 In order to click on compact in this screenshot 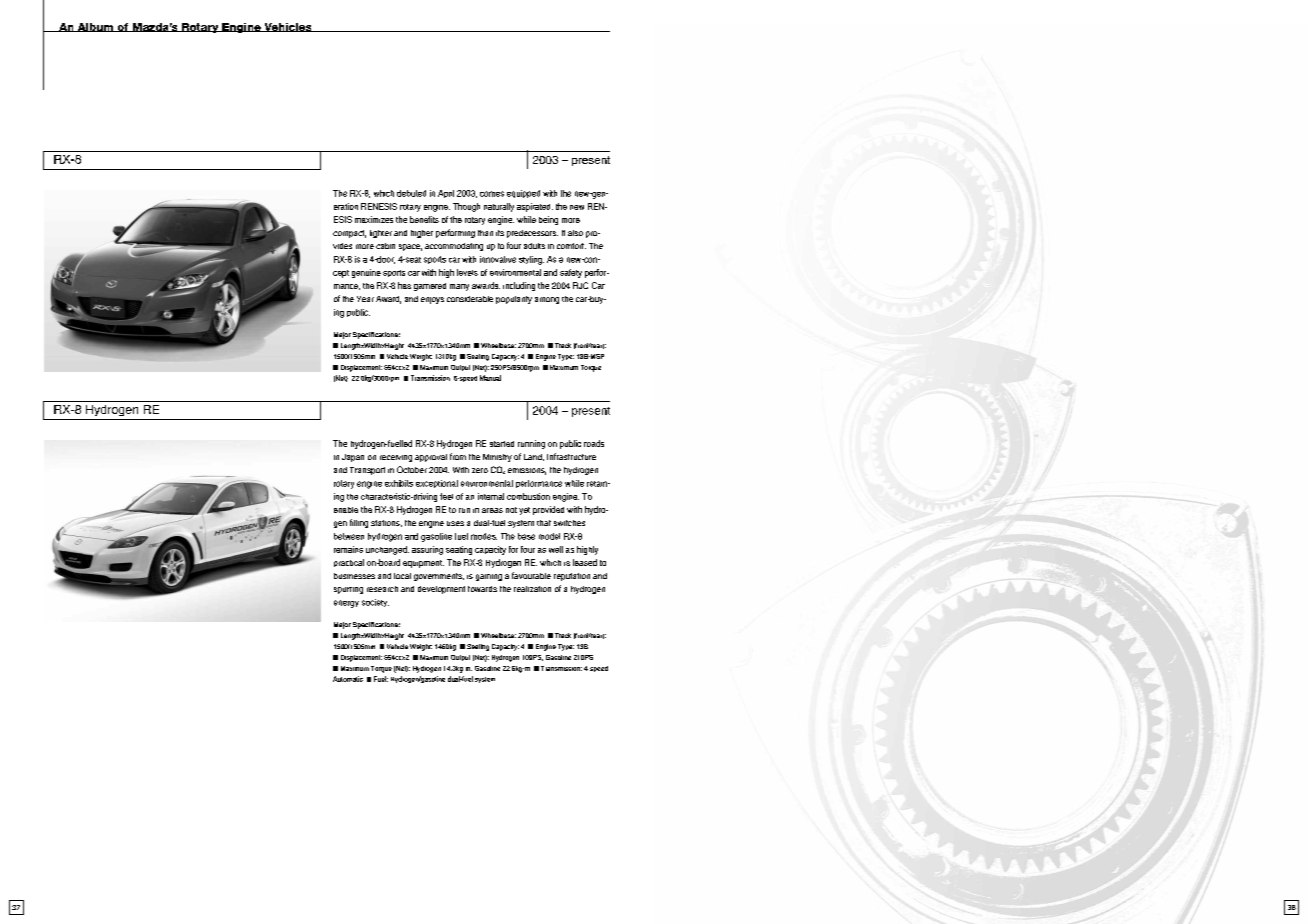, I will do `click(349, 234)`.
